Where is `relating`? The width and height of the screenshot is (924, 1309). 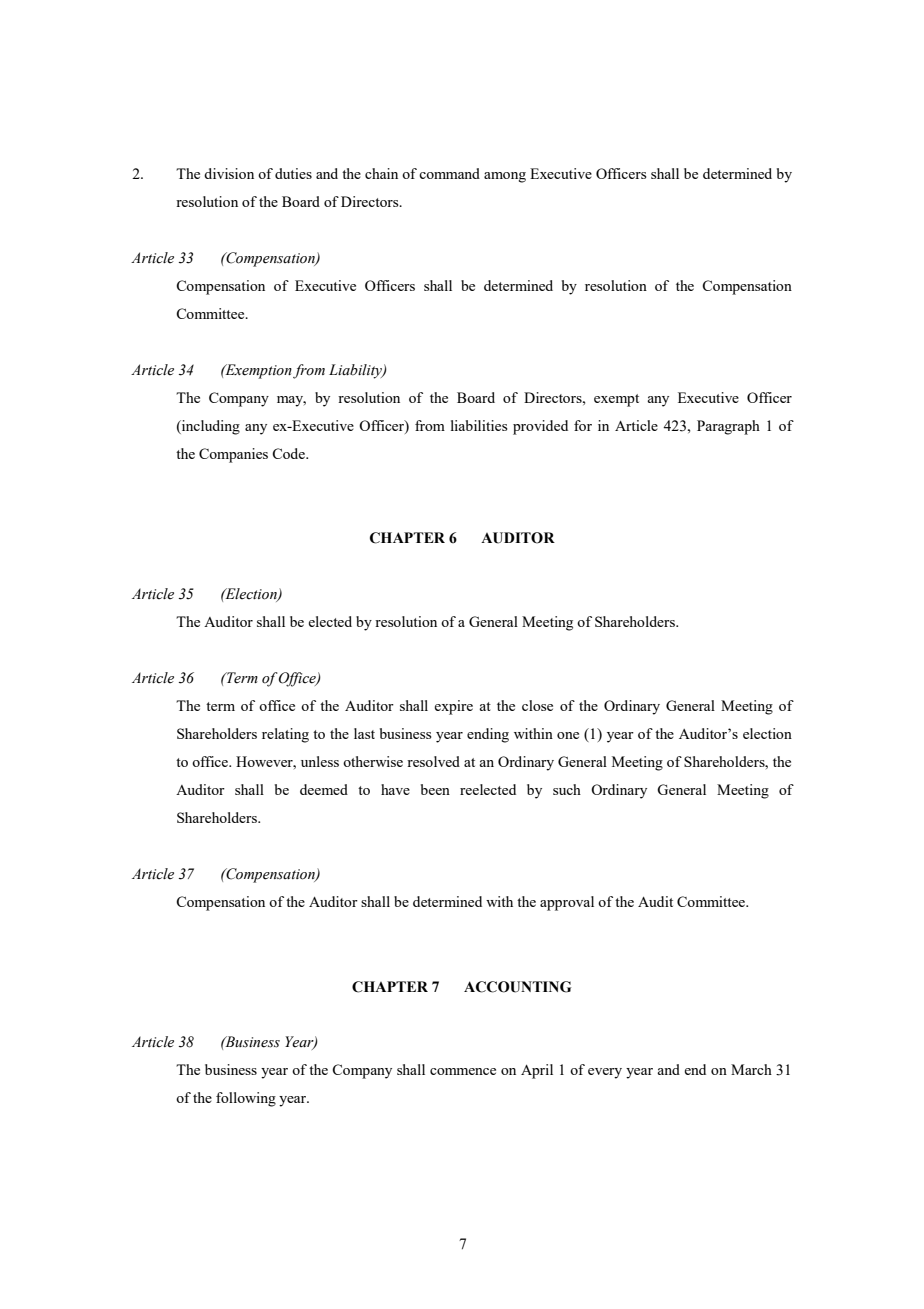 relating is located at coordinates (285, 735).
